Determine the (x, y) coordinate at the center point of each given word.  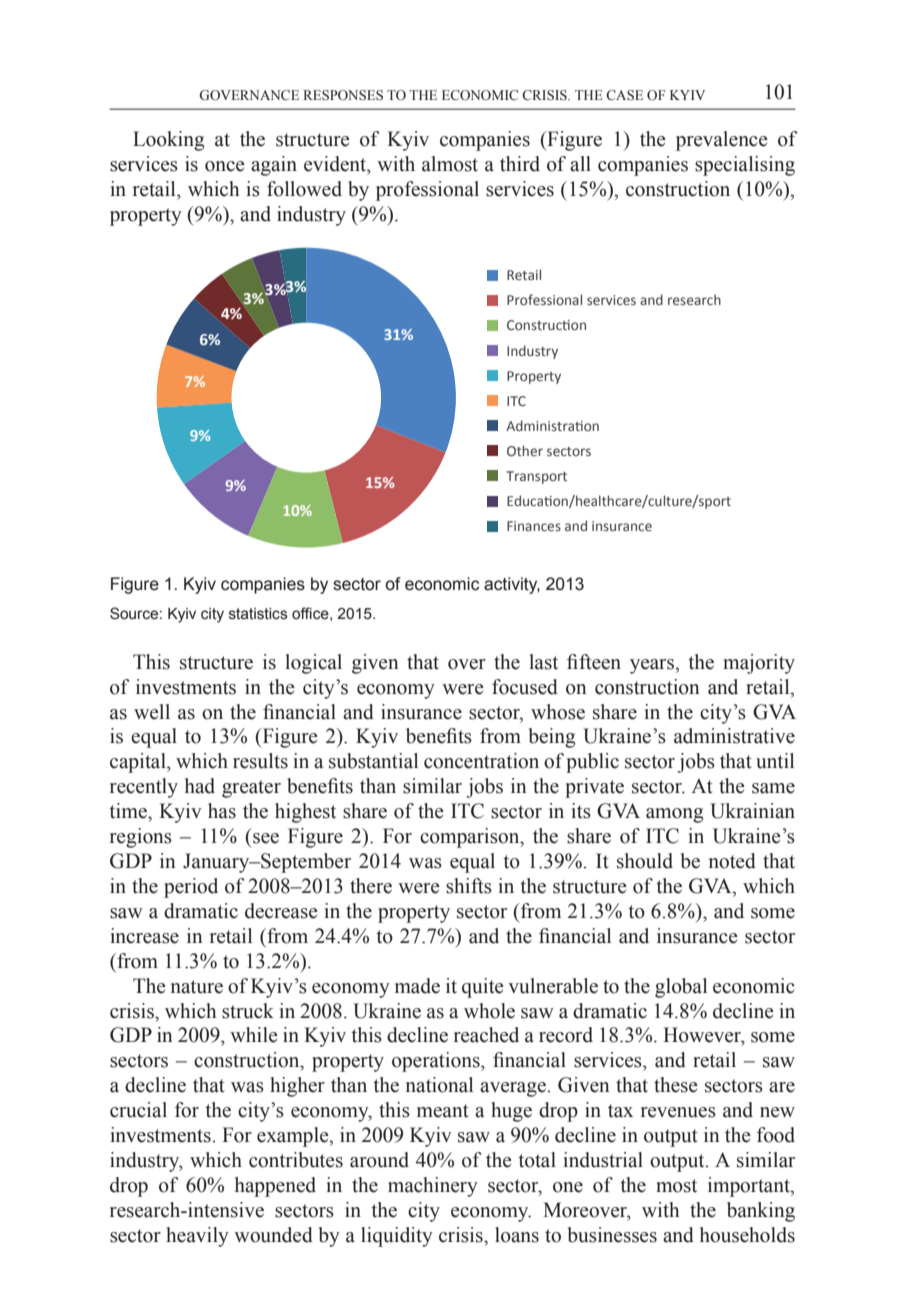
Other (525, 450)
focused (525, 687)
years (653, 666)
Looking (169, 141)
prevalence (722, 141)
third (520, 164)
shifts (469, 886)
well (152, 712)
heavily (197, 1237)
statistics (258, 614)
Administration (552, 425)
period (191, 888)
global (681, 988)
